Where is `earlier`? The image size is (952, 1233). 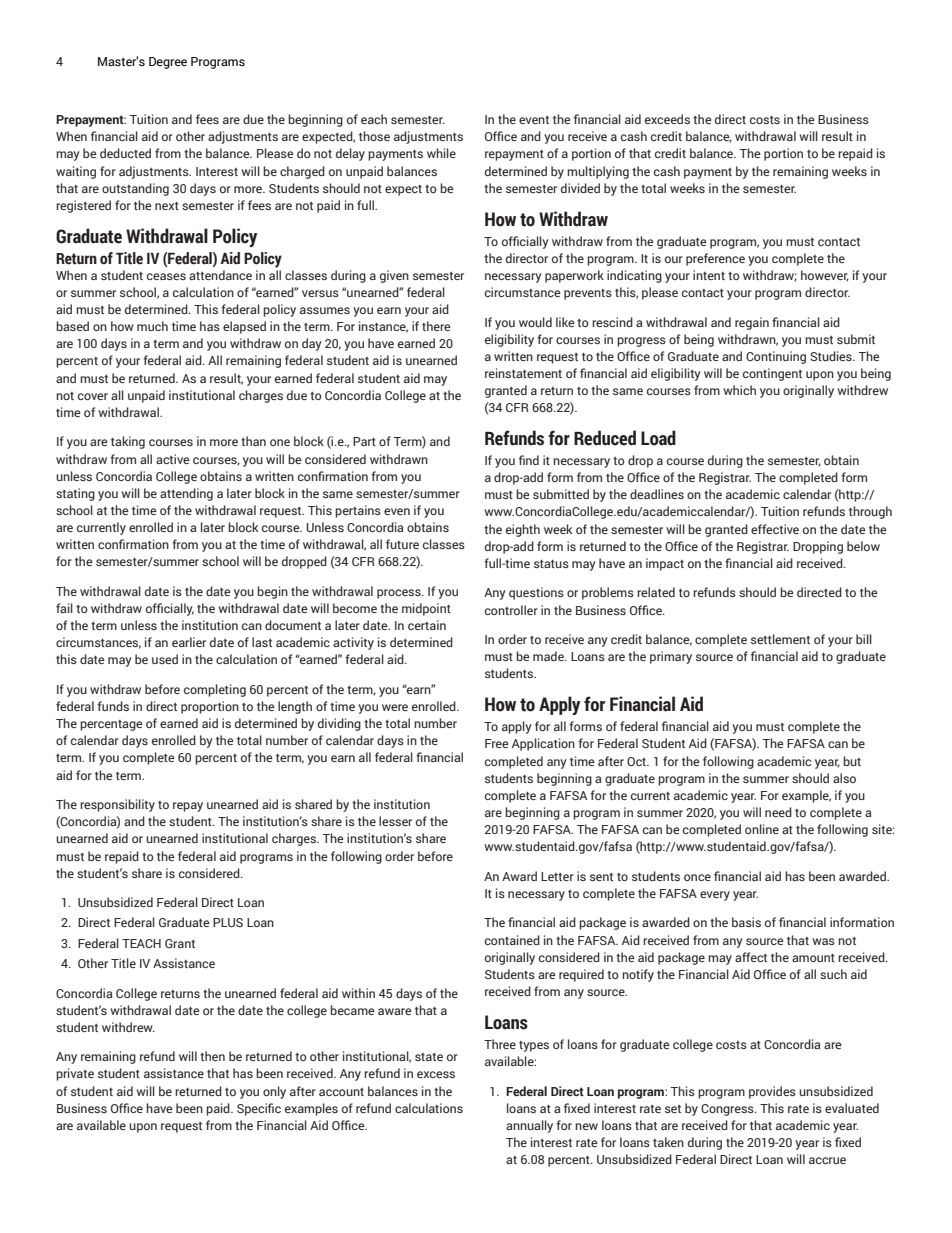 earlier is located at coordinates (189, 642).
